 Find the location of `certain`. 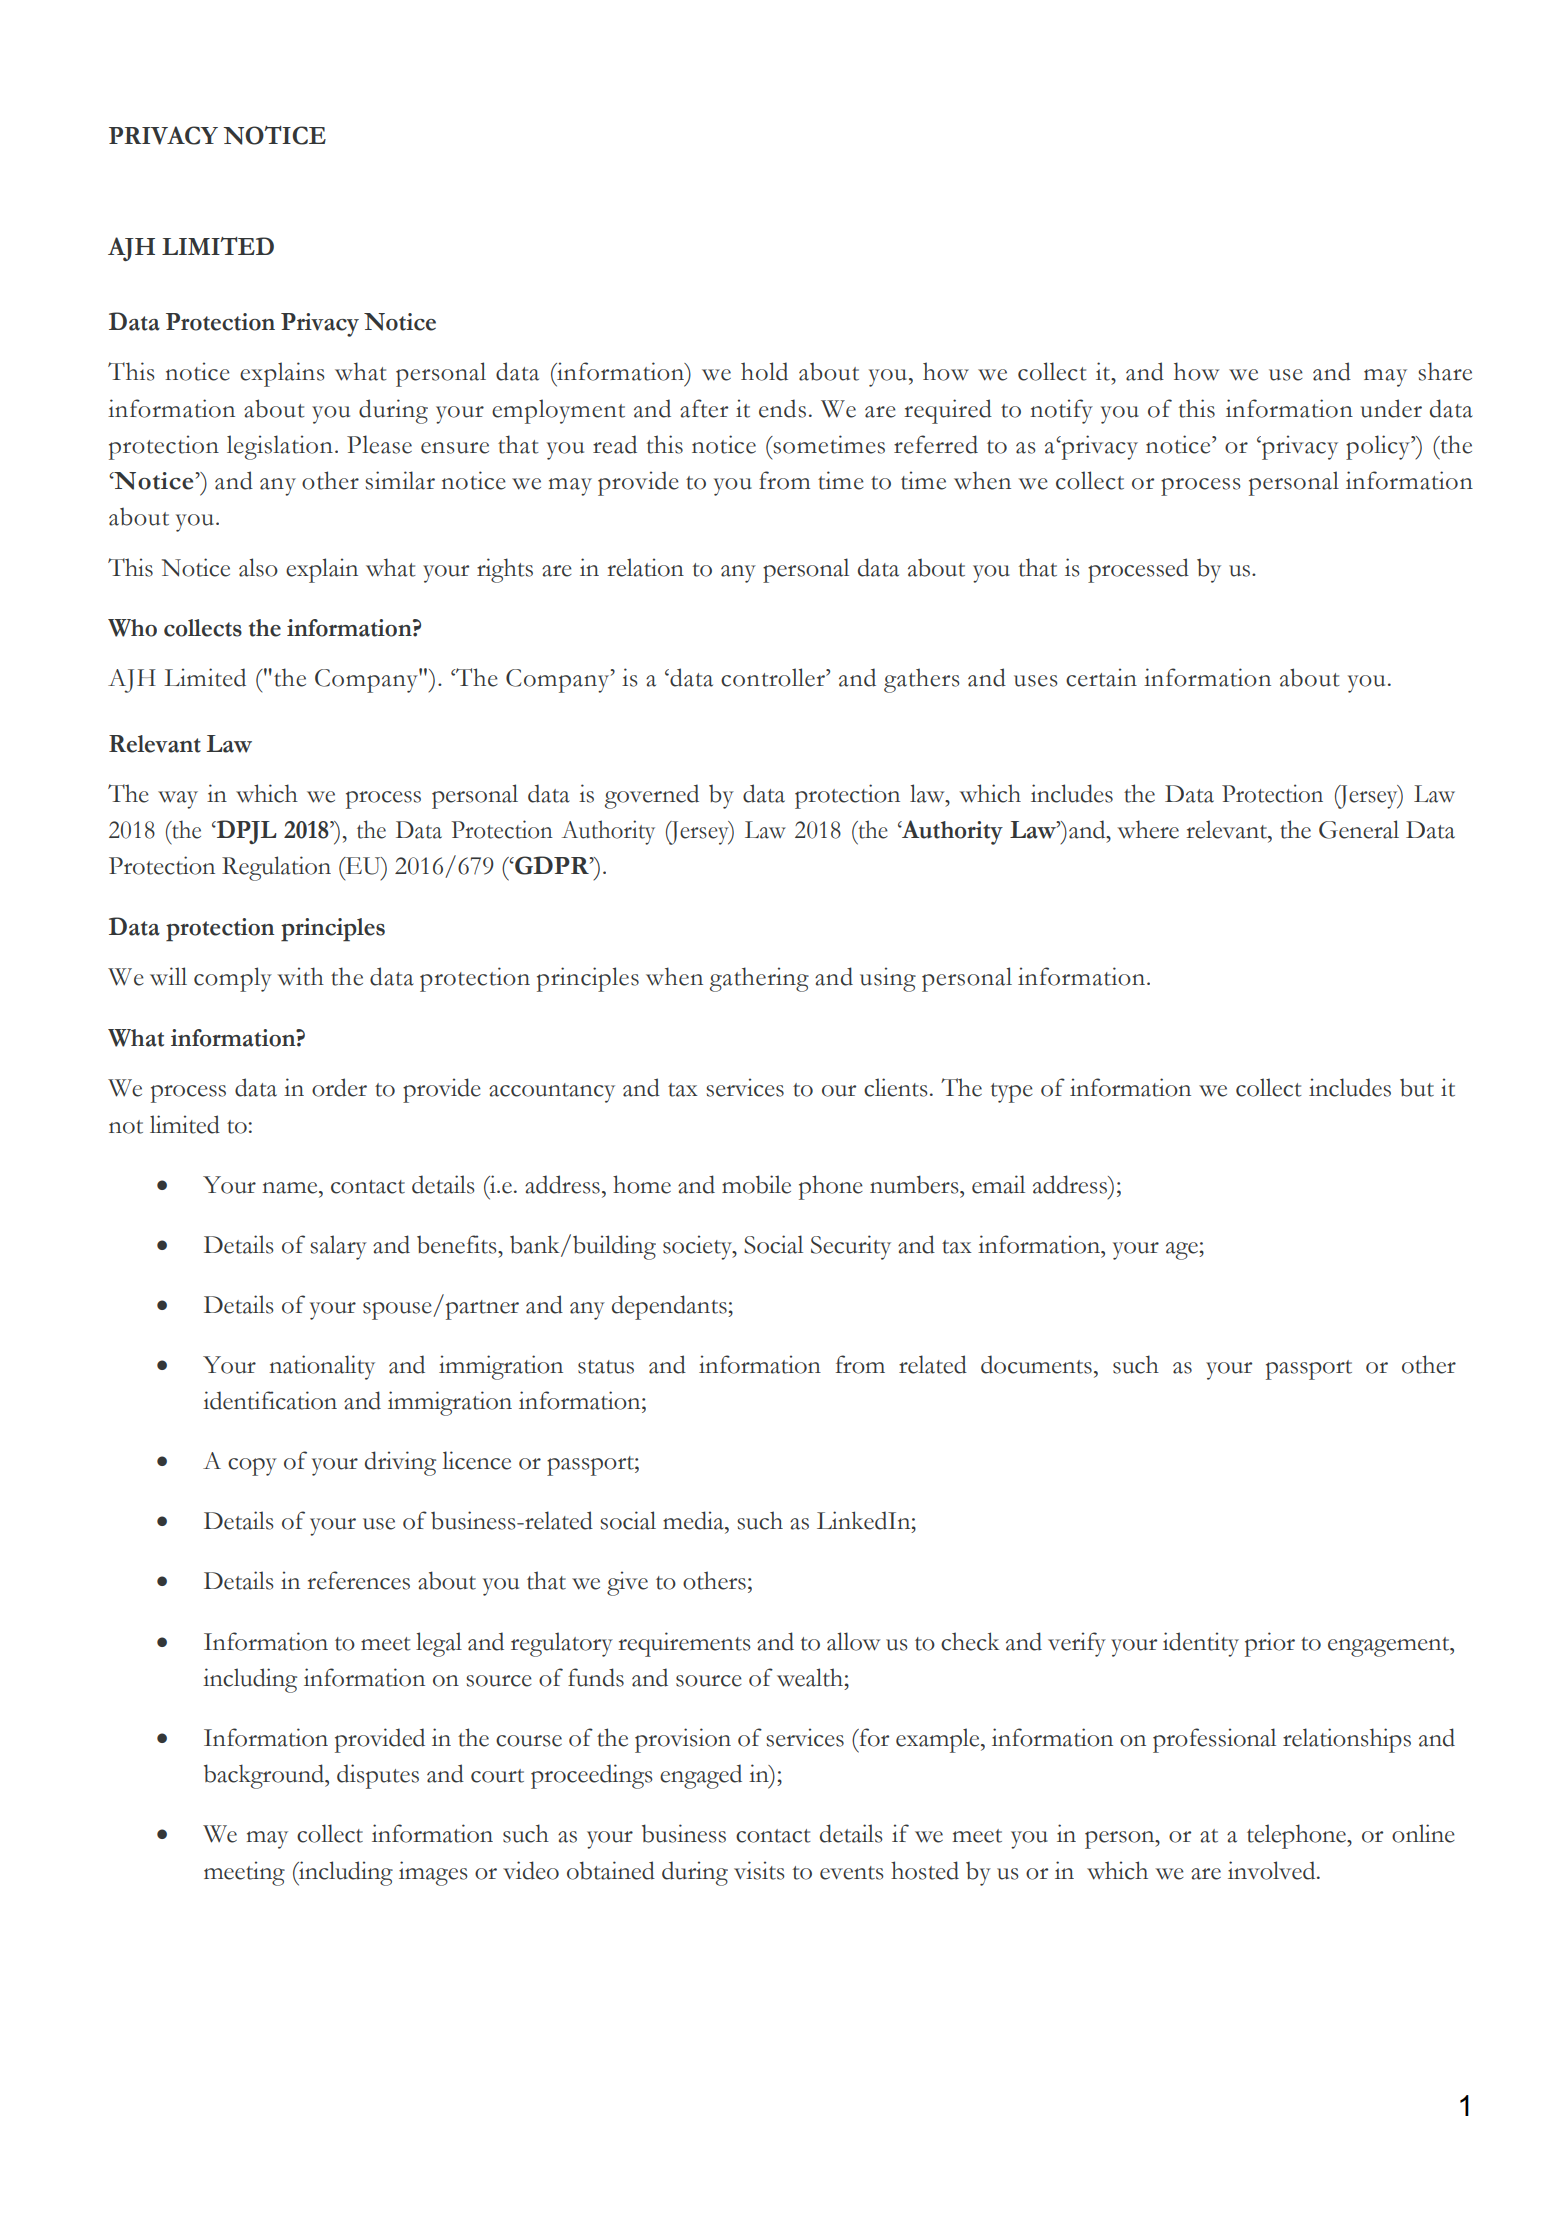

certain is located at coordinates (1101, 677).
